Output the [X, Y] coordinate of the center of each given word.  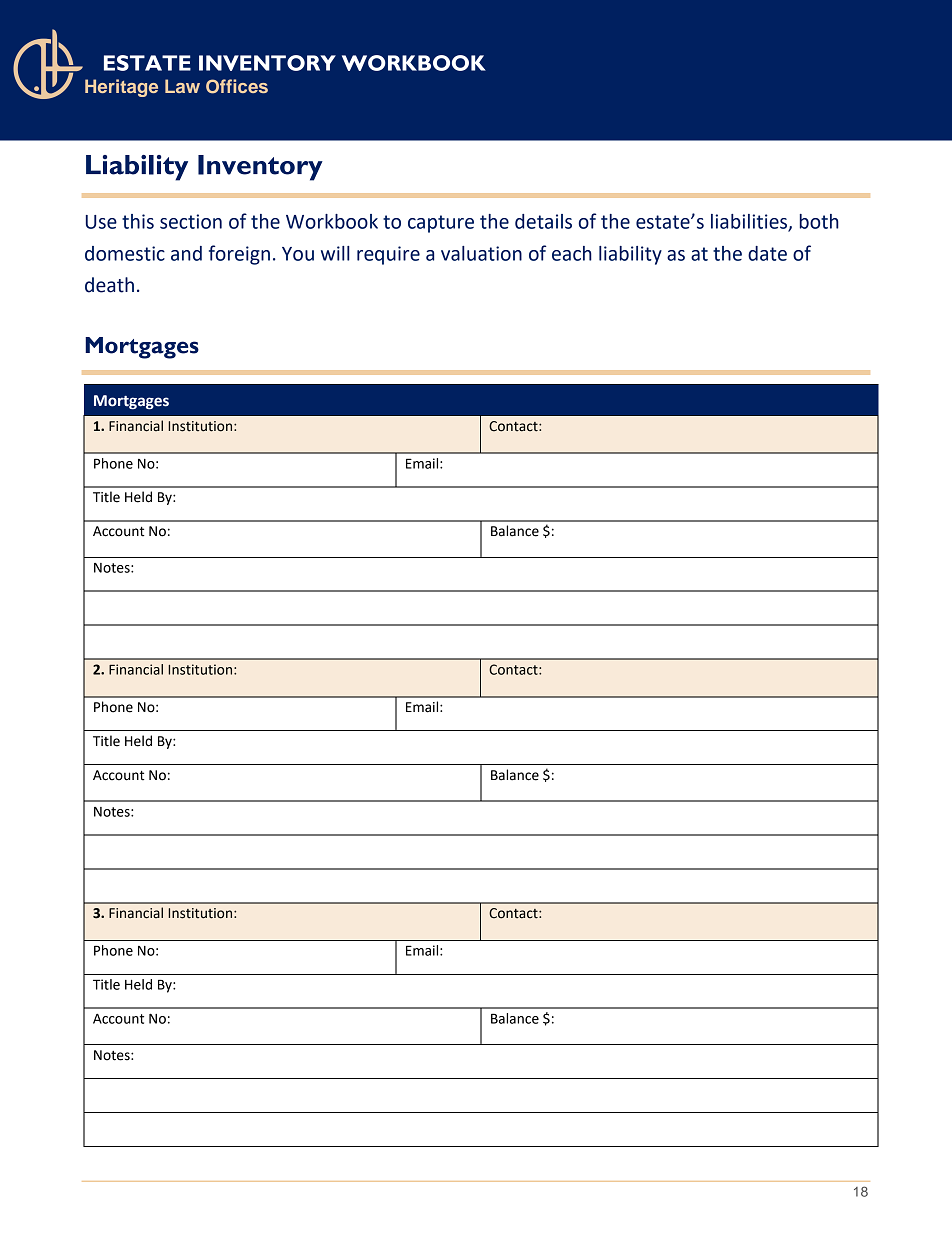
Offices [237, 86]
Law [182, 86]
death [109, 285]
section [191, 221]
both [819, 221]
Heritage [121, 88]
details [543, 221]
